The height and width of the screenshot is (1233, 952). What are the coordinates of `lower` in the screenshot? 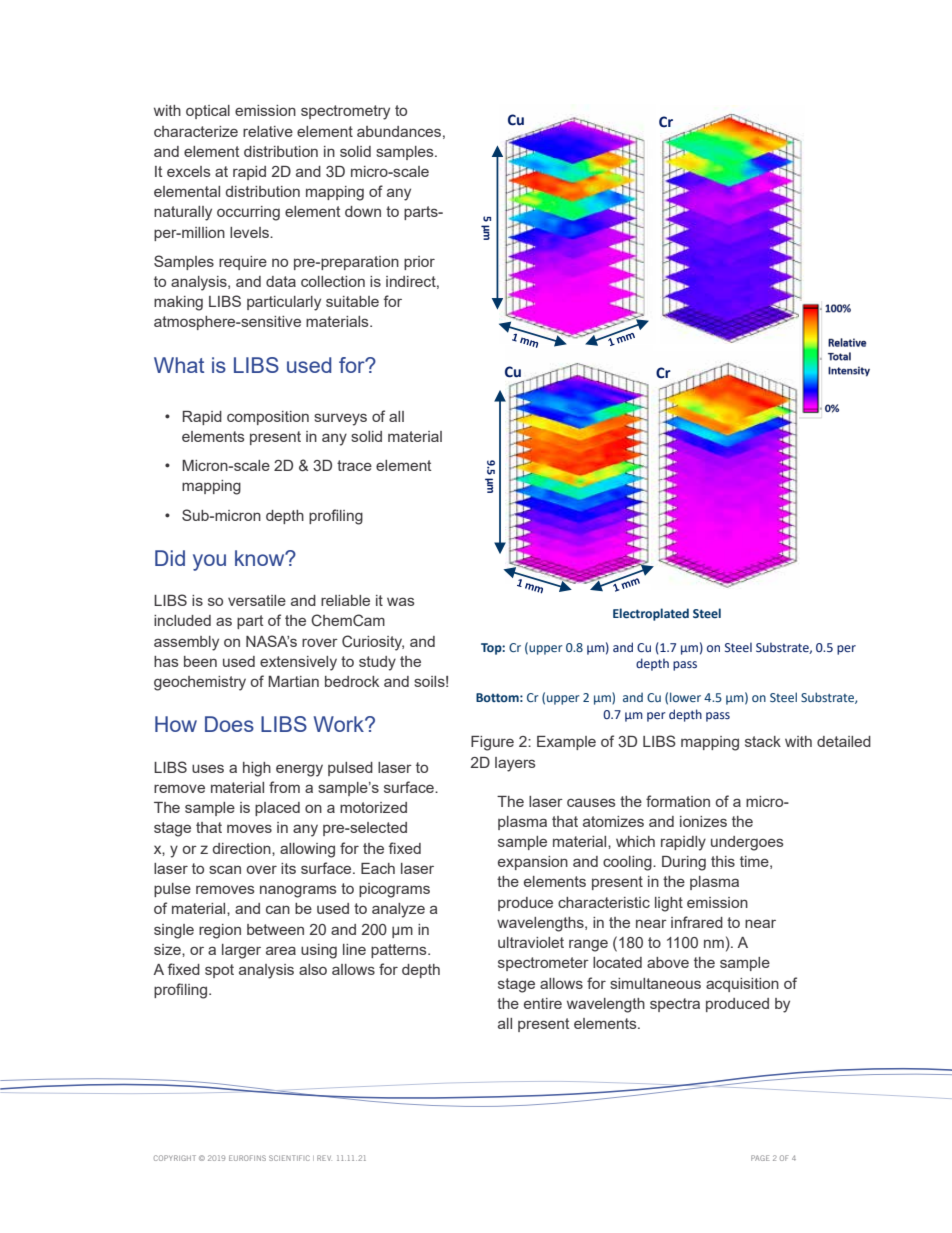 It's located at (685, 697).
